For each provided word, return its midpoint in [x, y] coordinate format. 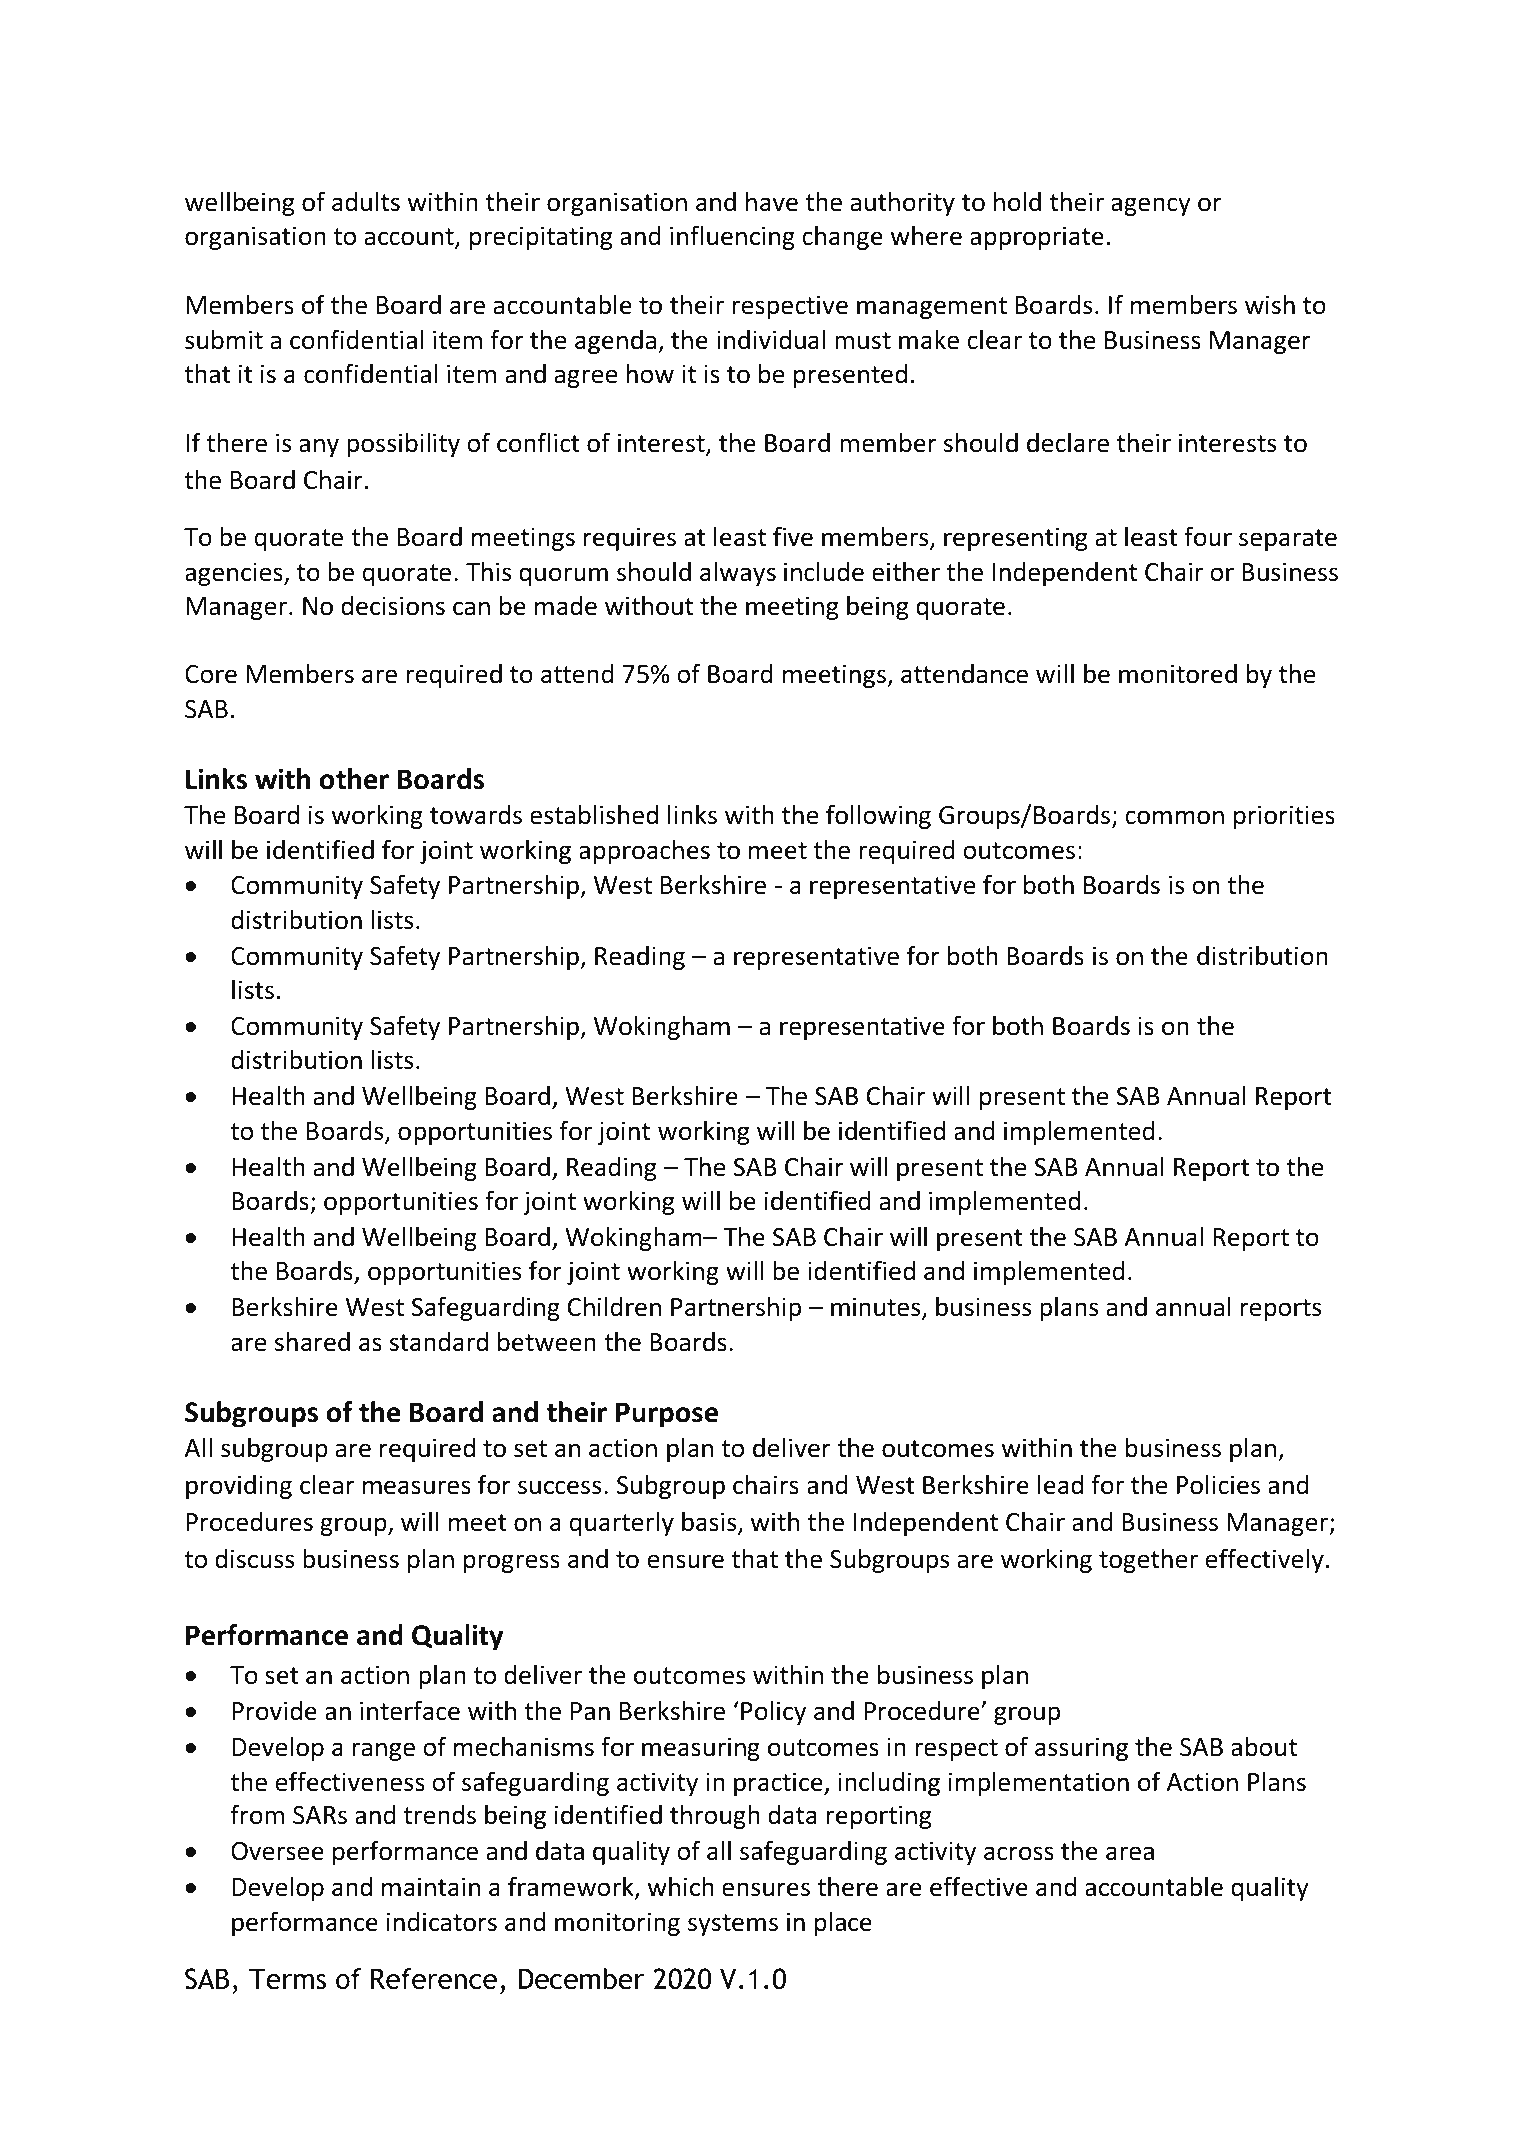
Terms [287, 1979]
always [738, 573]
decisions [393, 606]
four [1208, 536]
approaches [644, 851]
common [1174, 817]
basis [710, 1522]
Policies [1218, 1484]
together [1148, 1561]
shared [312, 1342]
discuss [254, 1559]
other [354, 779]
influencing [732, 237]
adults [366, 202]
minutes [877, 1308]
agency [1151, 206]
